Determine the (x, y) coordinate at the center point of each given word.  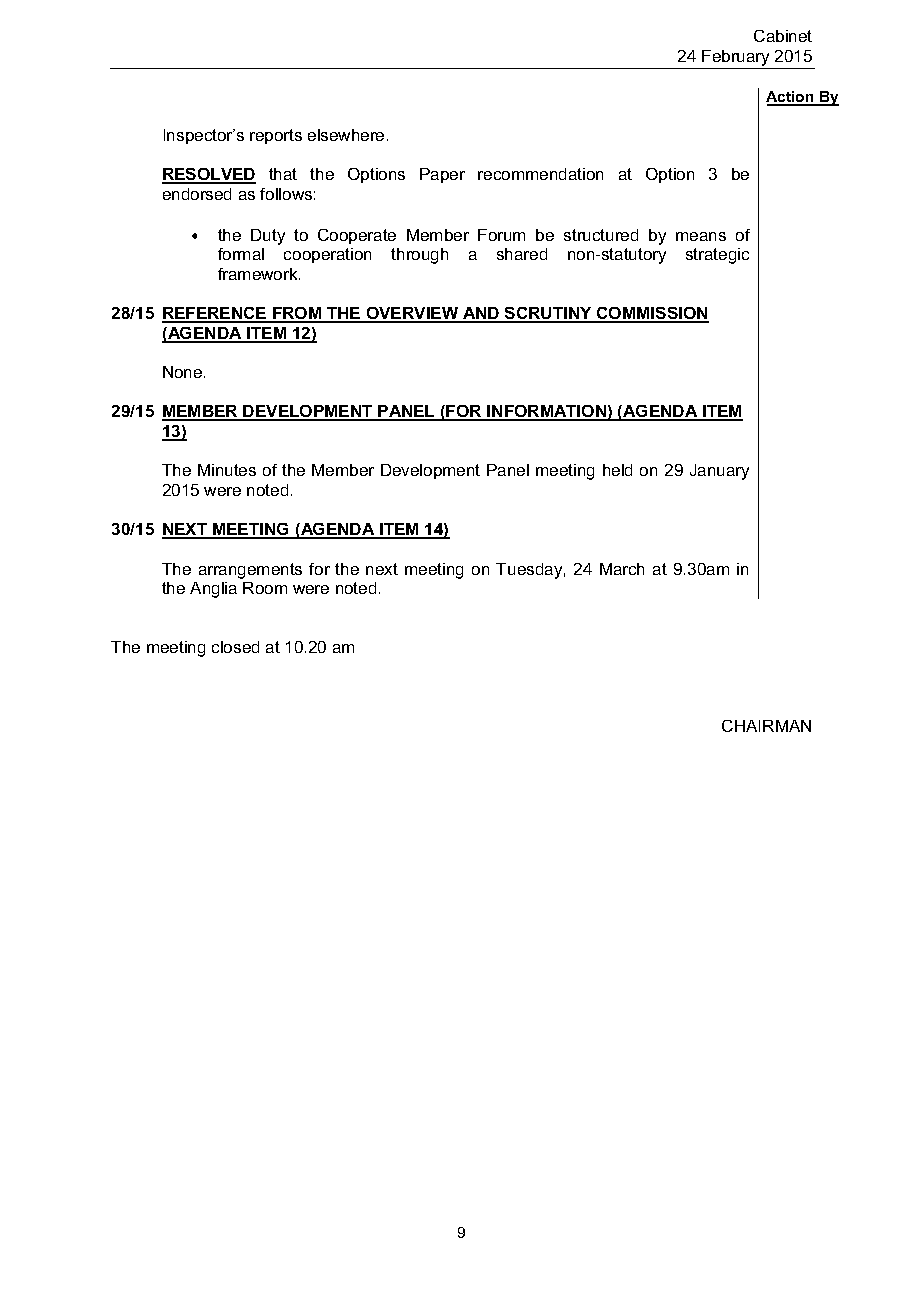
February (735, 58)
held (617, 470)
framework (259, 274)
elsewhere (346, 135)
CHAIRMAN (766, 726)
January (719, 472)
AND (481, 314)
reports (276, 136)
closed (235, 647)
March (622, 569)
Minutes (227, 470)
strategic (717, 256)
